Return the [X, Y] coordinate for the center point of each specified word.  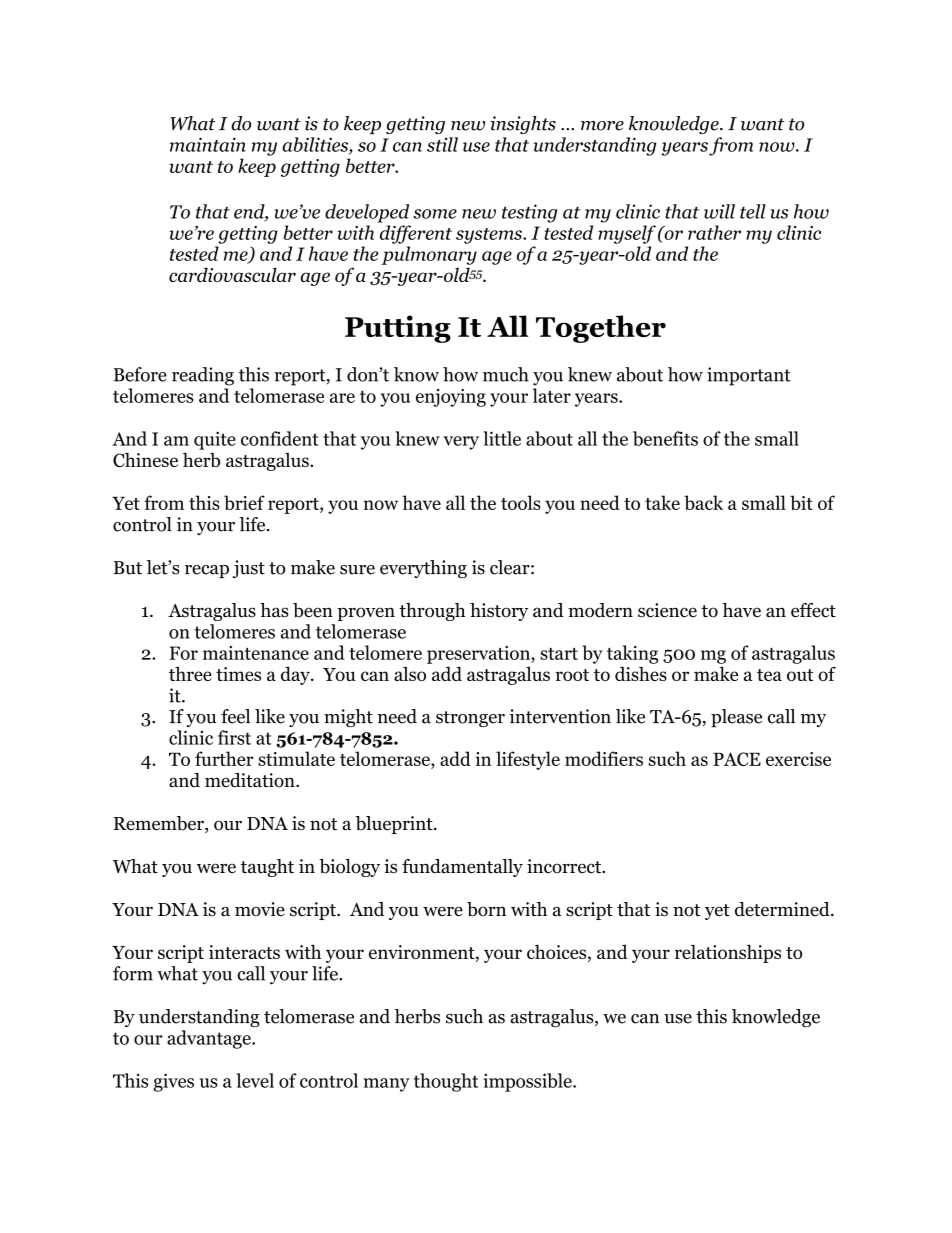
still [442, 144]
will [719, 211]
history [499, 612]
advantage [210, 1039]
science [667, 610]
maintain [208, 144]
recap [207, 571]
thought [446, 1082]
